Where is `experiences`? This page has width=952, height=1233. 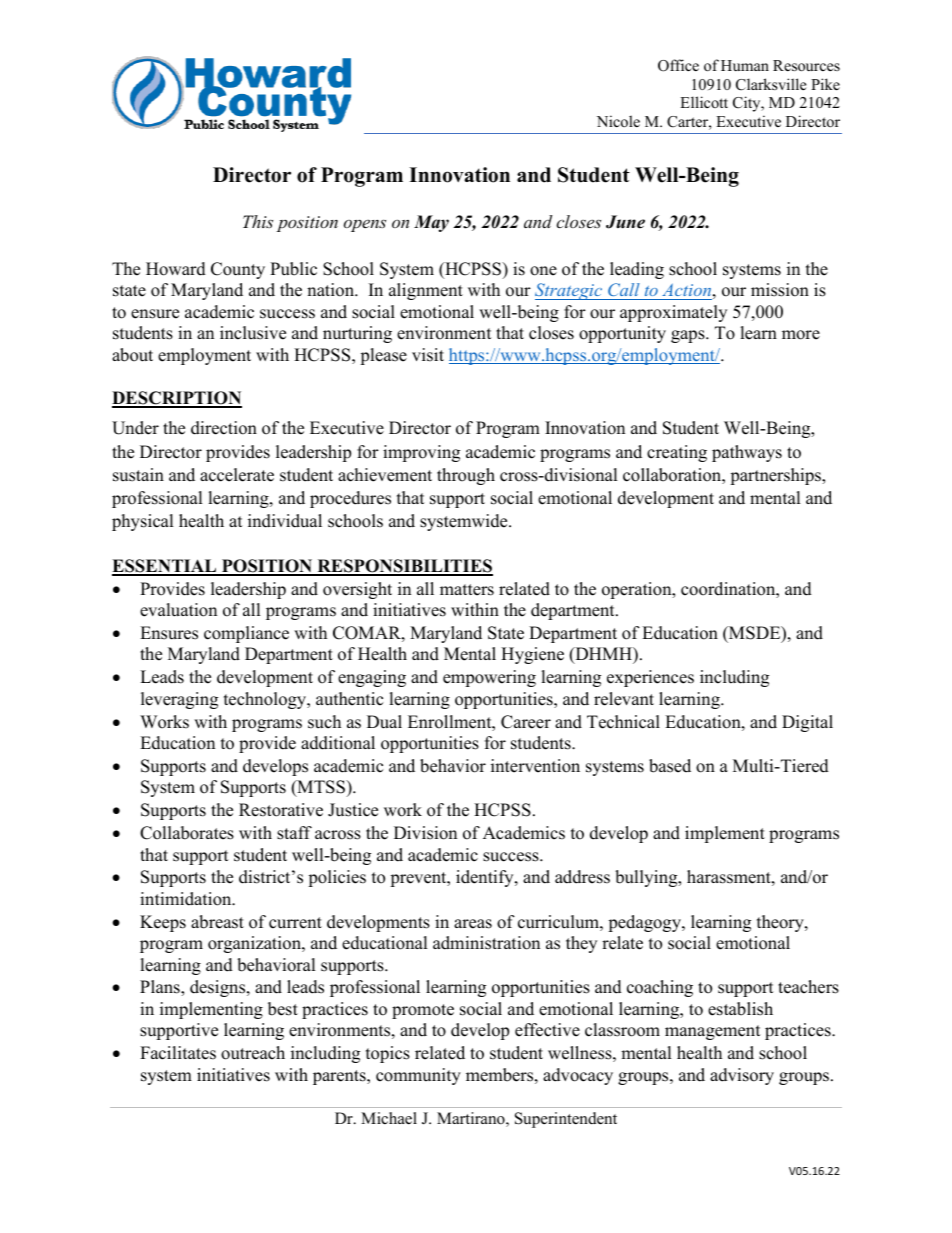 experiences is located at coordinates (650, 678).
